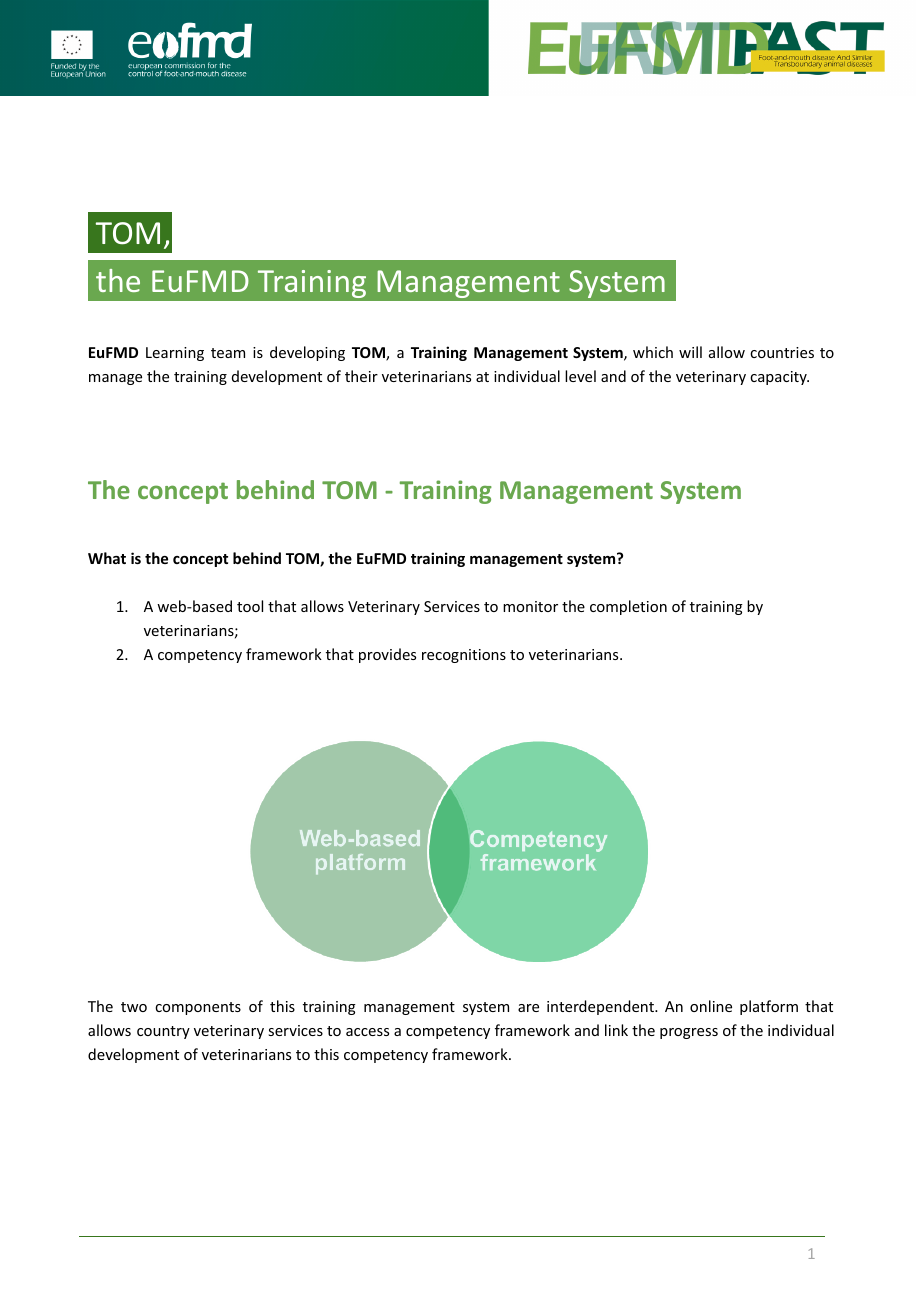  I want to click on components, so click(198, 1008).
